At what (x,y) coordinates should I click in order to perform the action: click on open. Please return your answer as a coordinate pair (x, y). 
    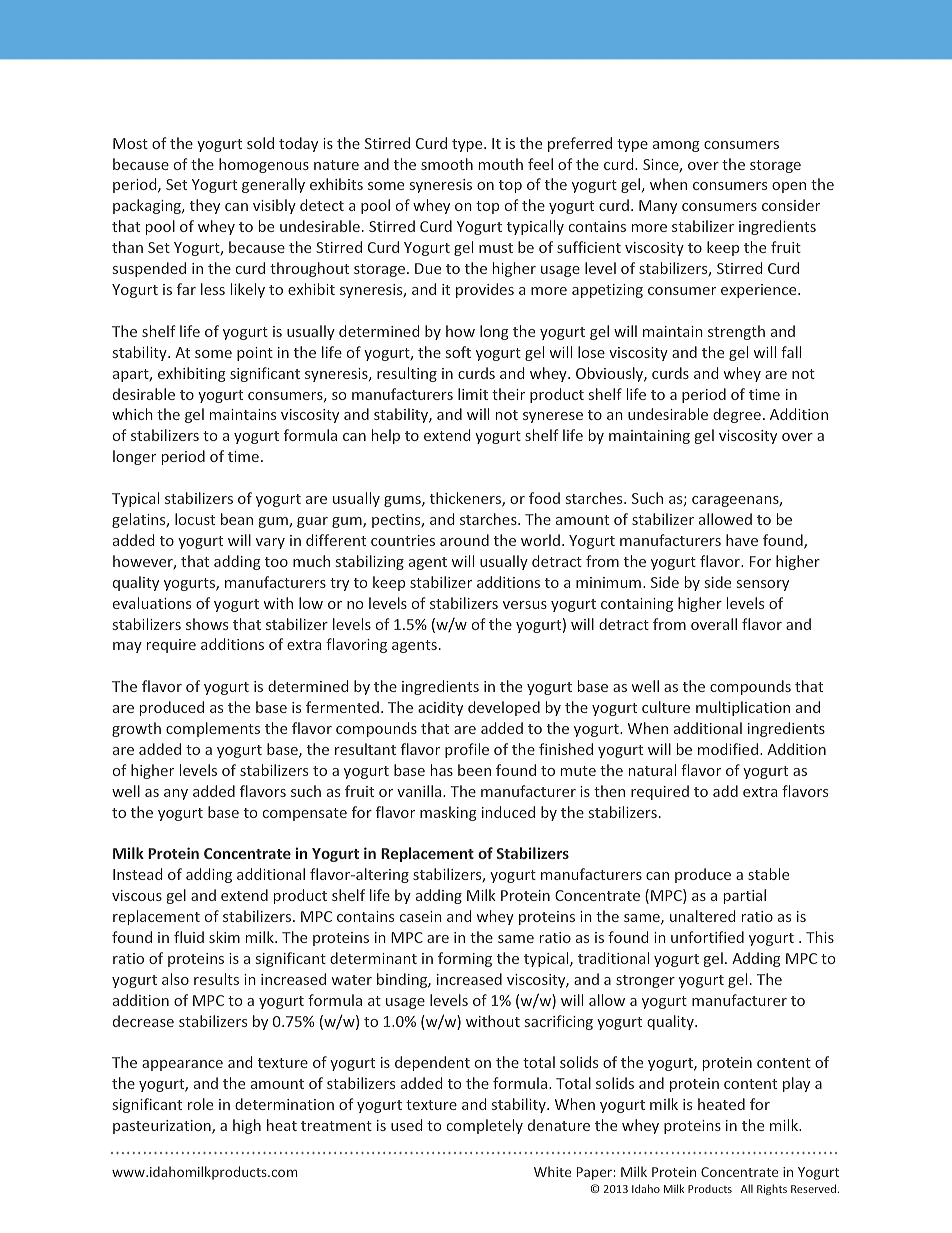
    Looking at the image, I should click on (789, 187).
